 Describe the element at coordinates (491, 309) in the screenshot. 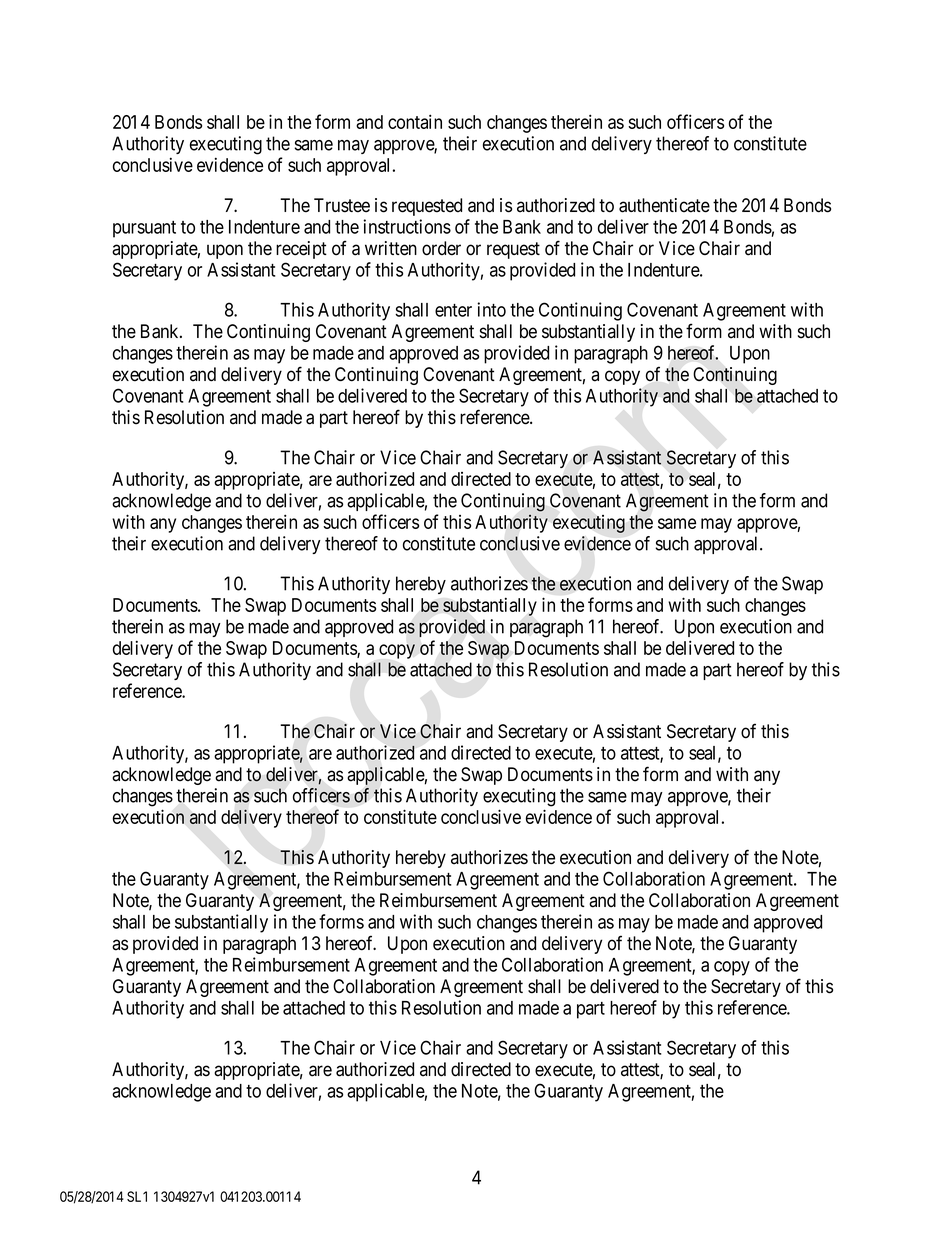

I see `into` at that location.
